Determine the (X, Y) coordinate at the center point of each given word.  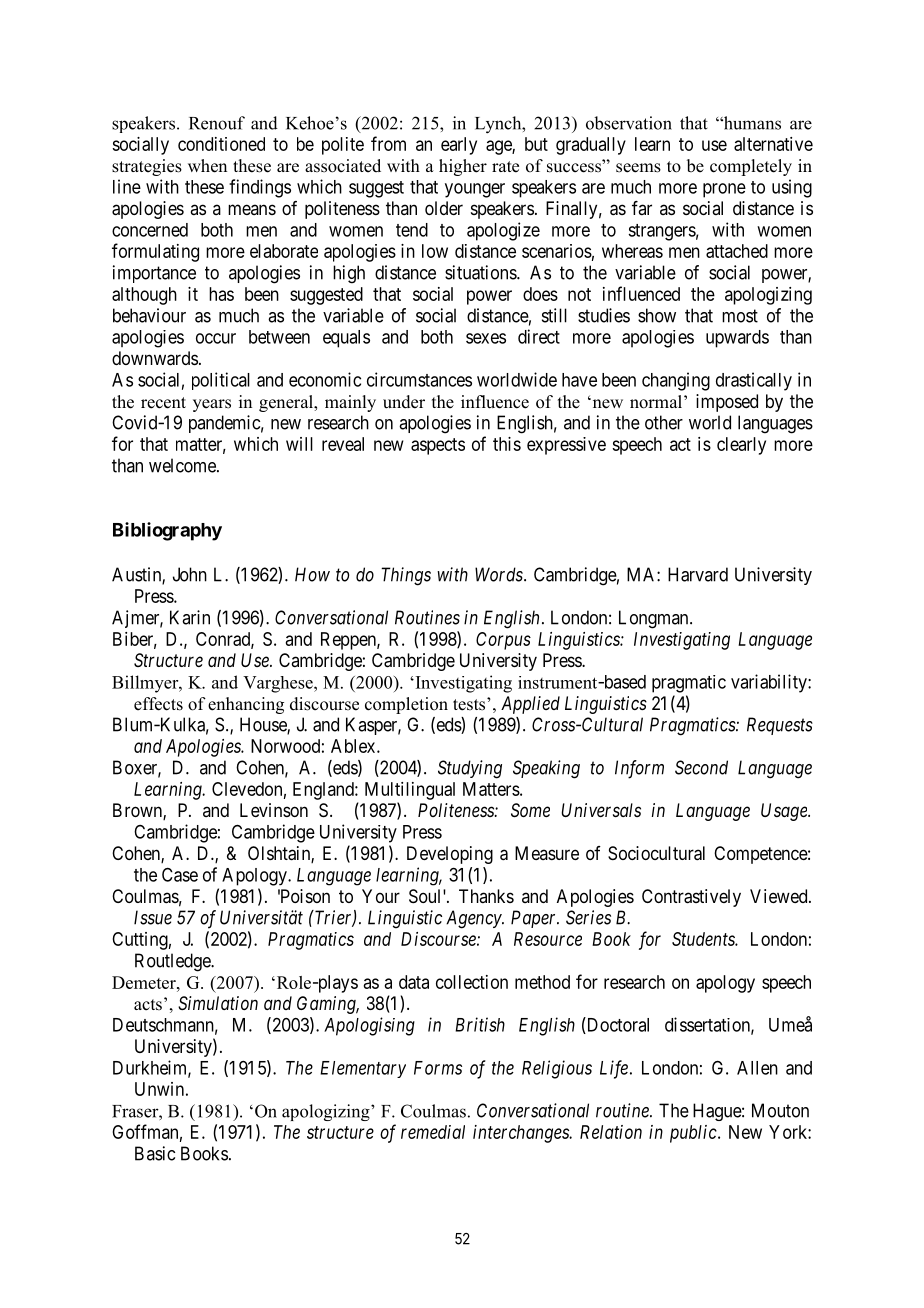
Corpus (503, 641)
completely (751, 167)
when (207, 166)
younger (475, 190)
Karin (190, 617)
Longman (655, 619)
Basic (155, 1153)
